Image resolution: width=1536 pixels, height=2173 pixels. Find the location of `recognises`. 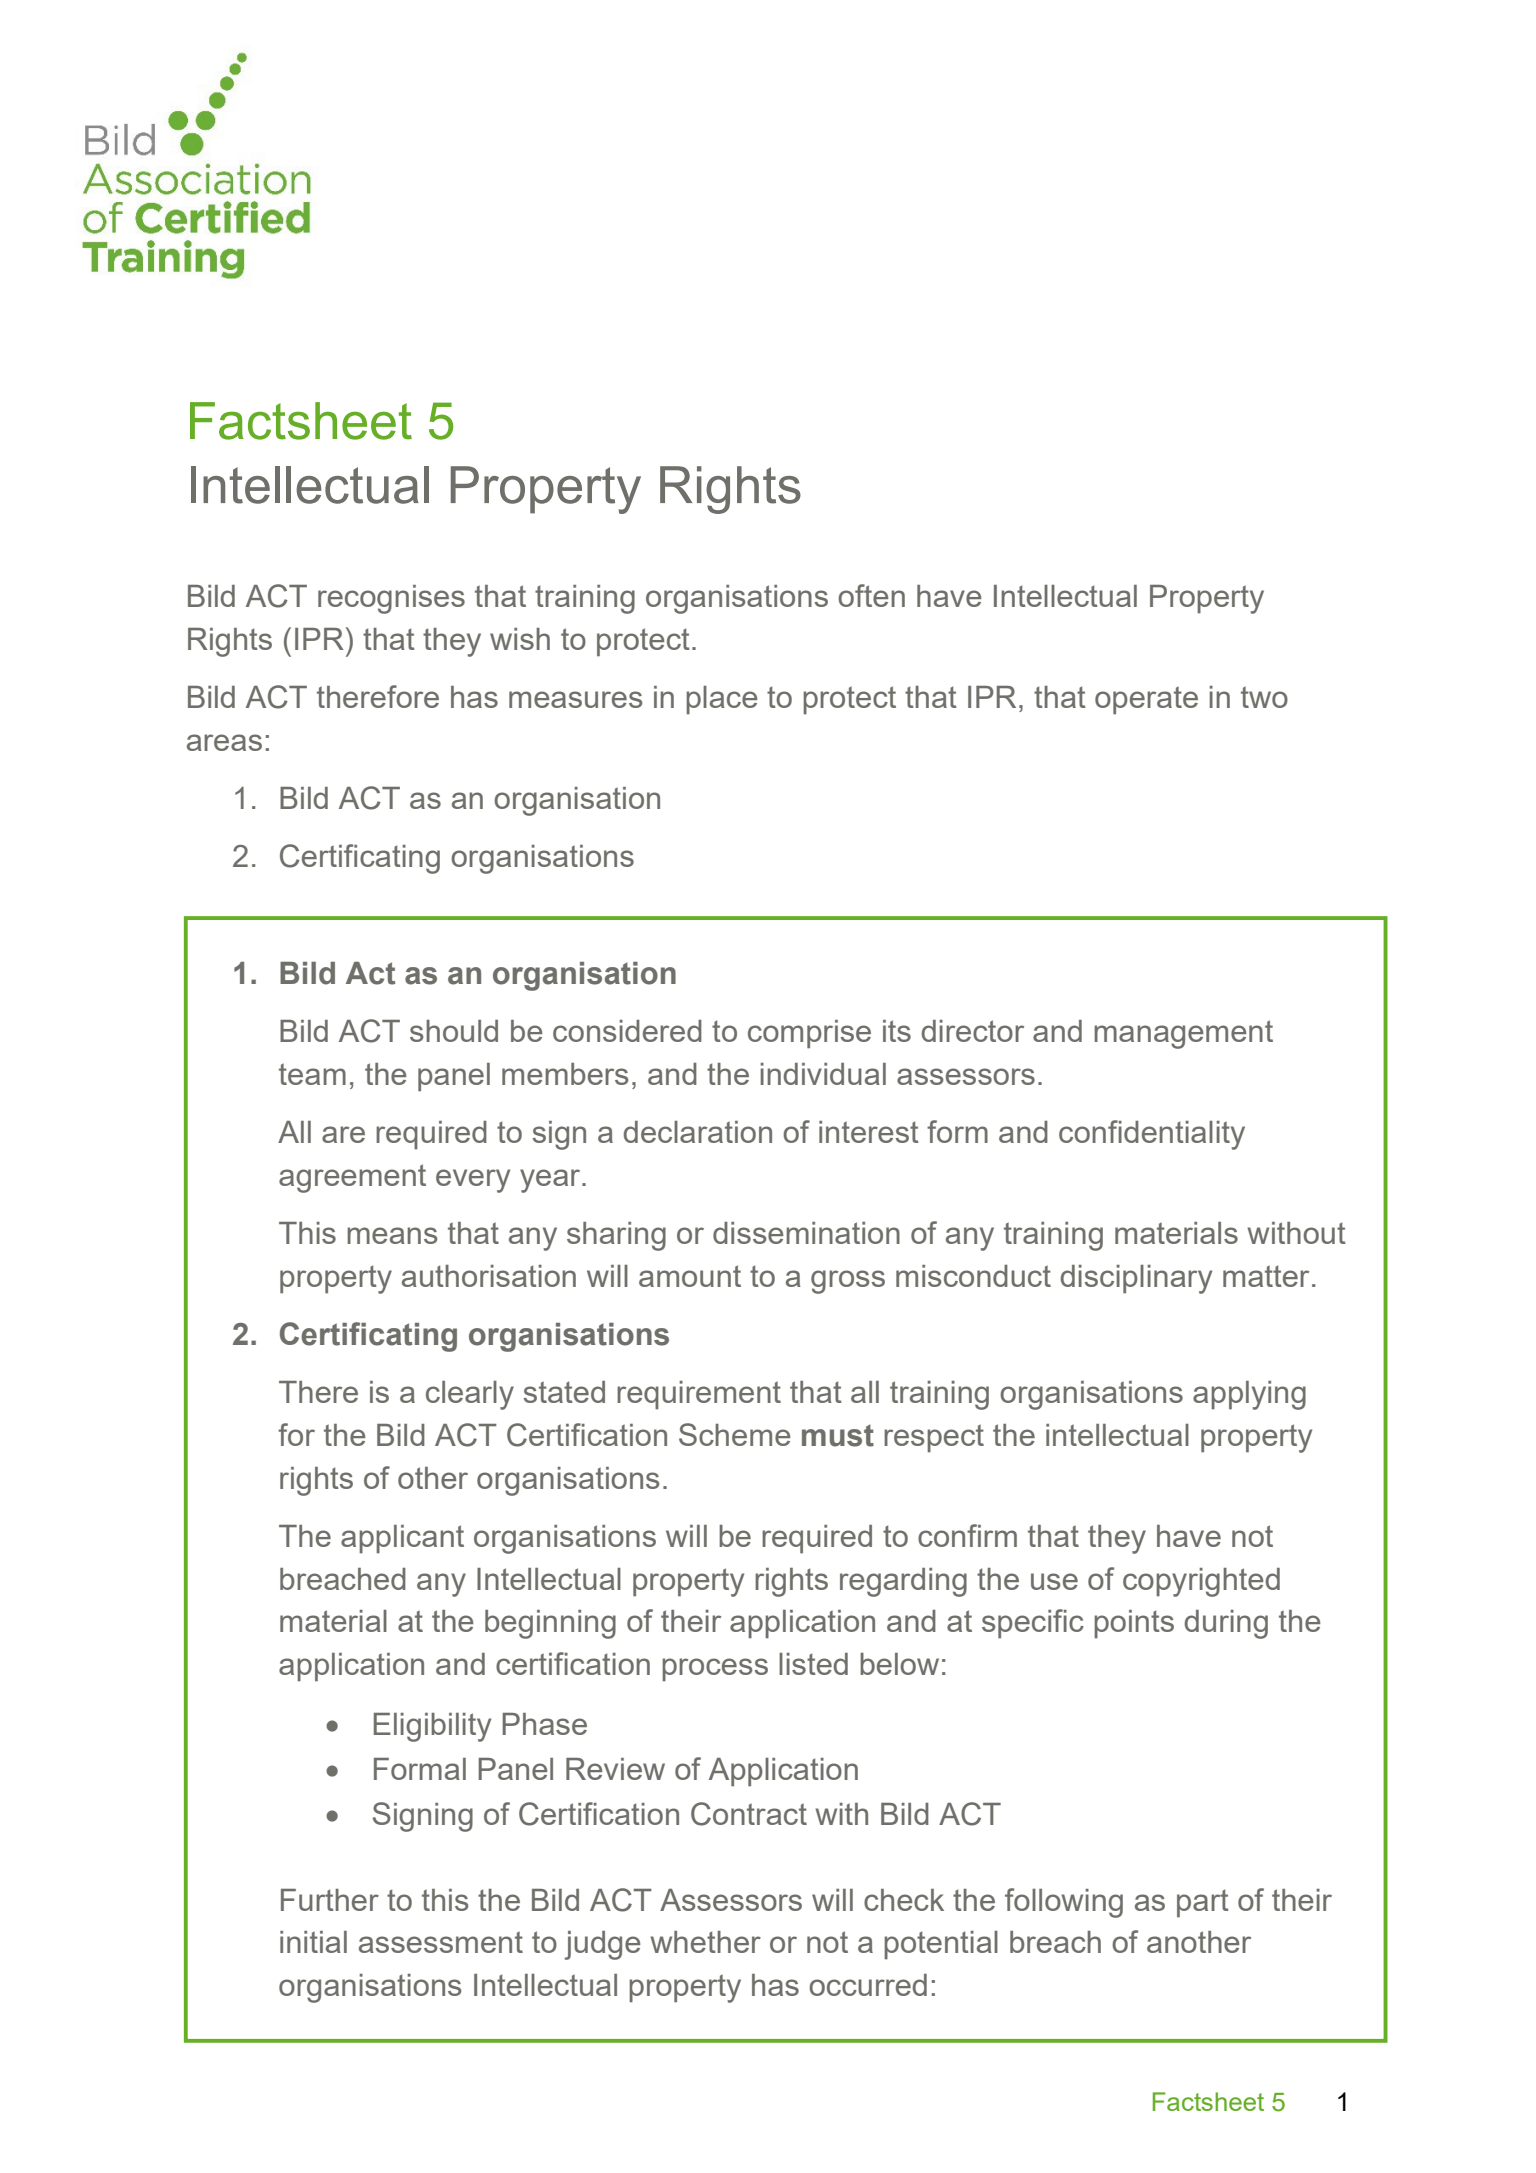

recognises is located at coordinates (391, 599).
